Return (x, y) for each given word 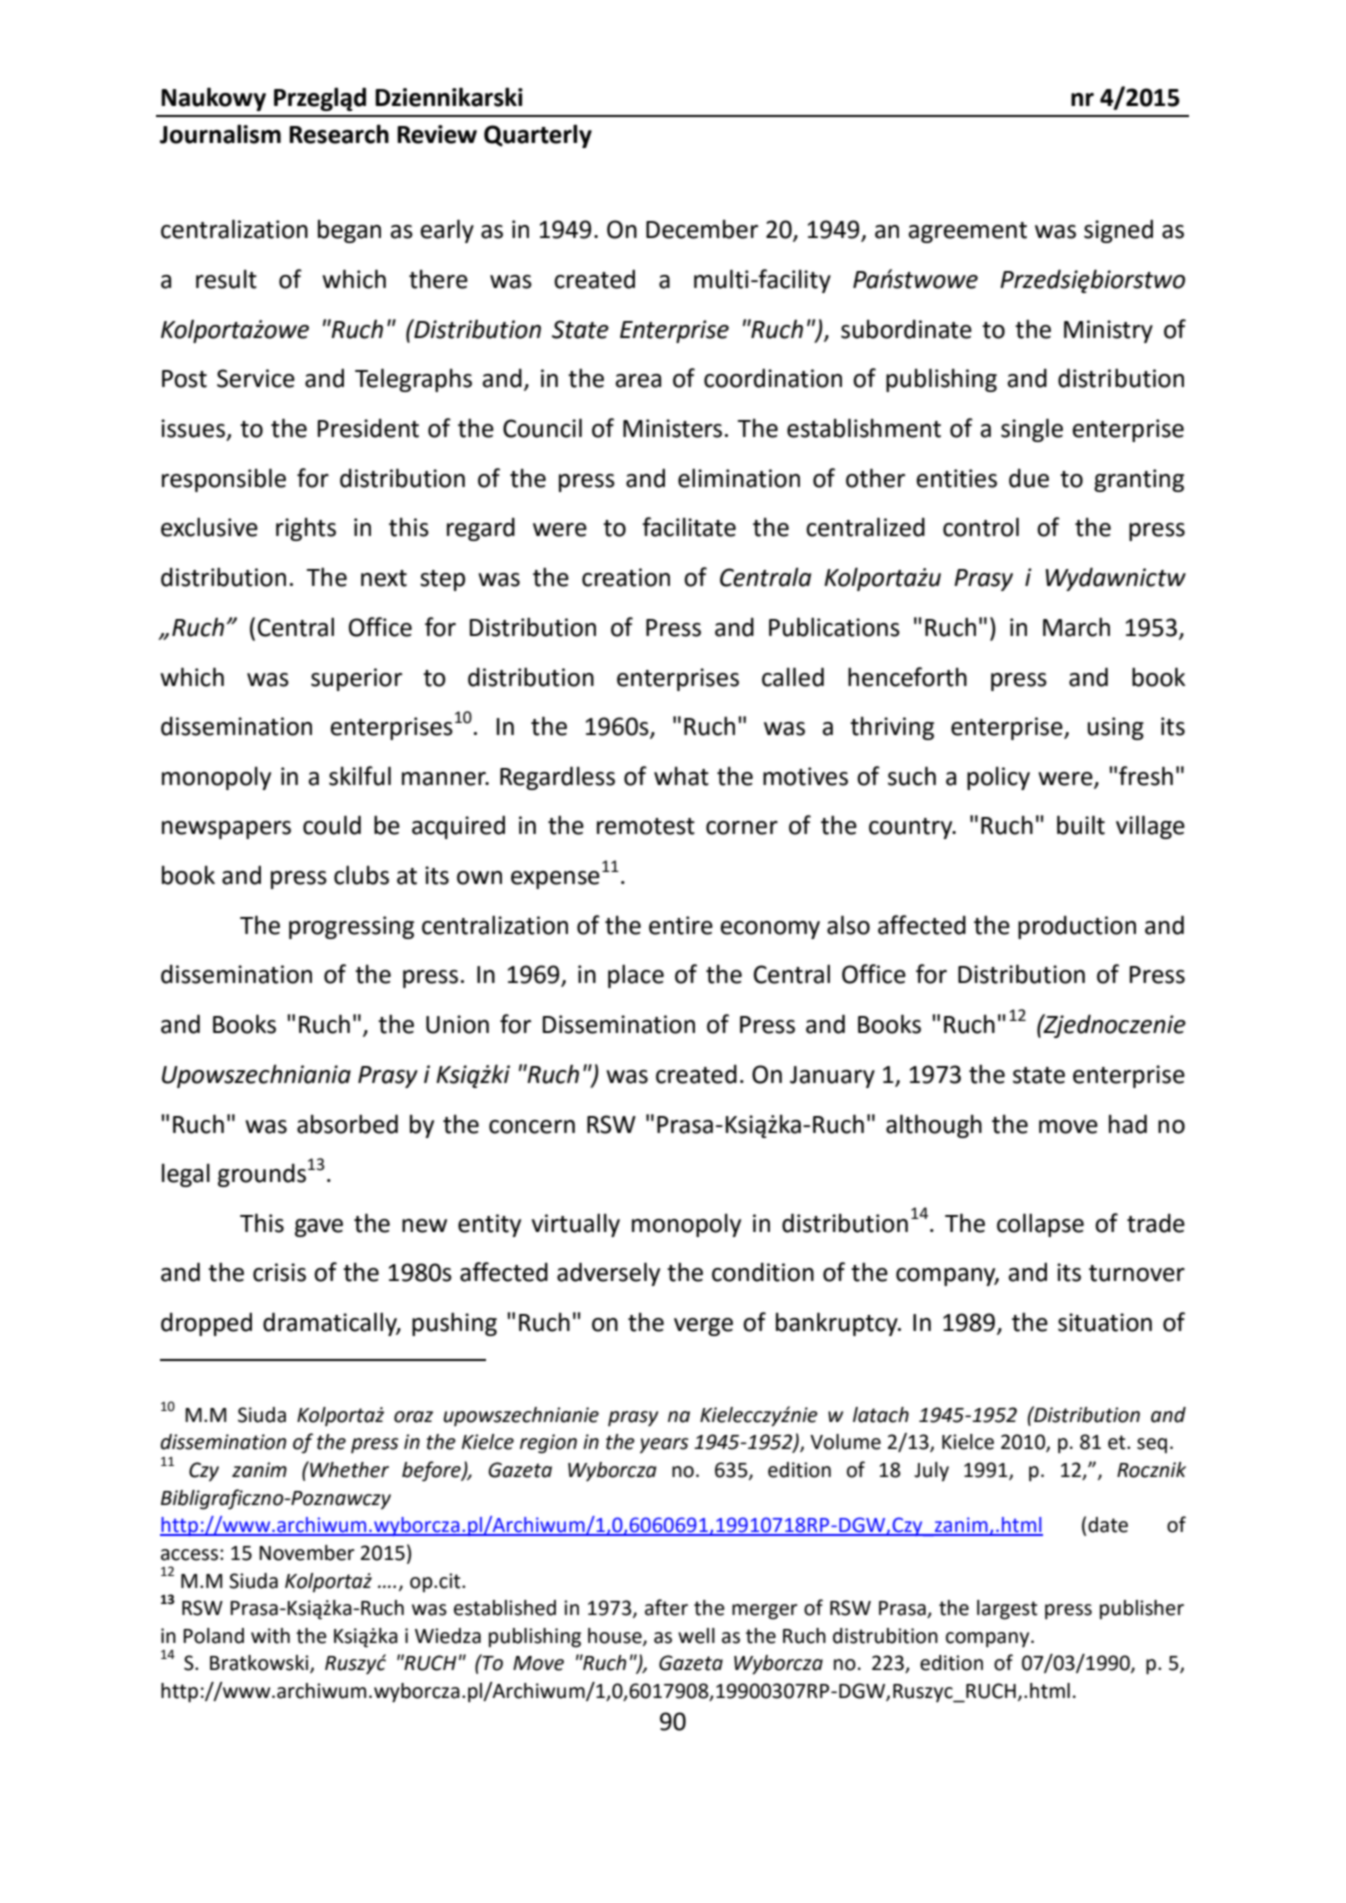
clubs (361, 875)
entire (681, 925)
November (307, 1553)
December (702, 229)
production (1077, 927)
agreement (967, 232)
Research (339, 134)
